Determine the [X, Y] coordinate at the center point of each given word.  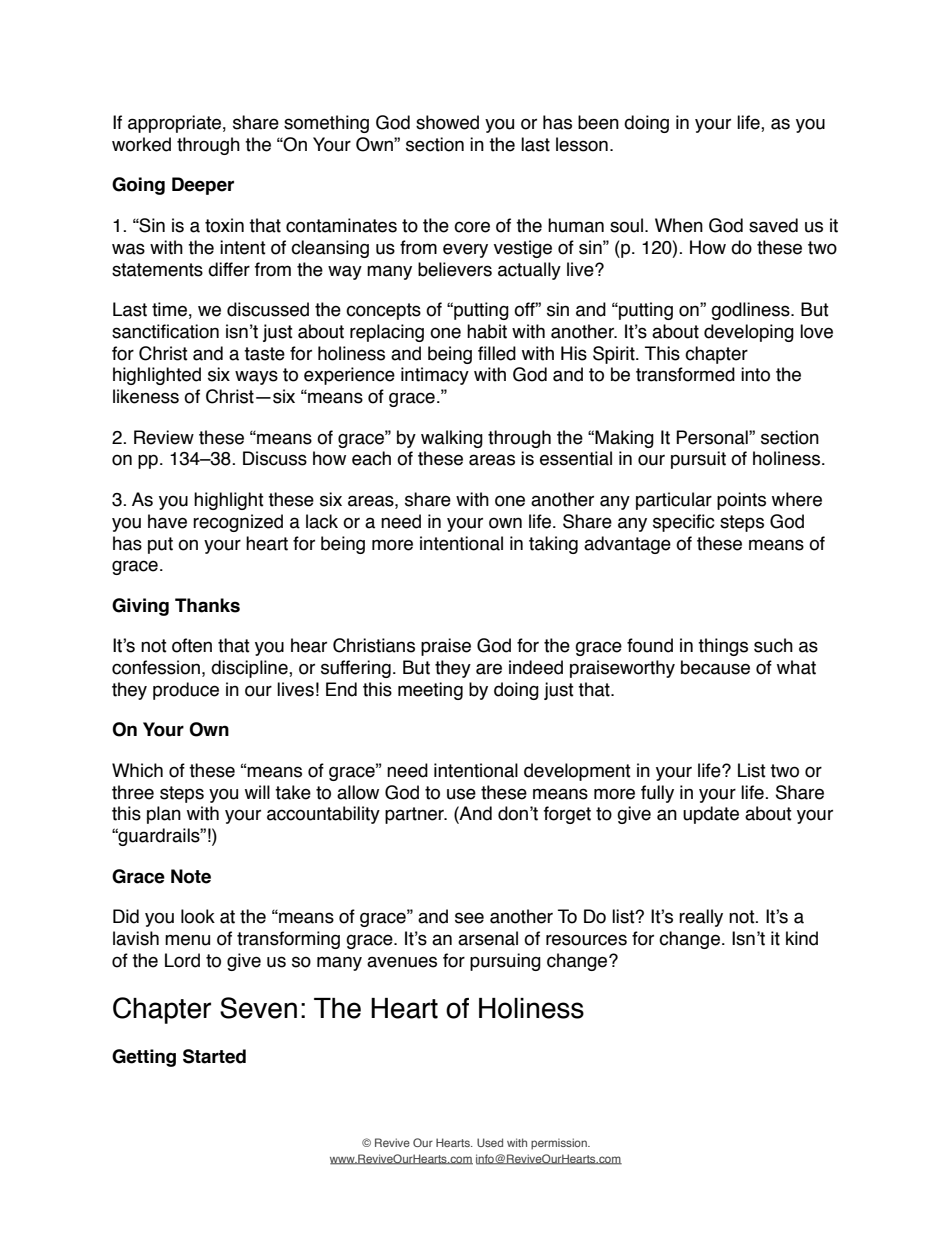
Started [214, 1056]
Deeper [203, 186]
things [723, 647]
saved [773, 225]
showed [447, 122]
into [755, 374]
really [701, 918]
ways [256, 377]
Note [191, 876]
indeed [536, 667]
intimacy [435, 376]
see [469, 918]
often [192, 645]
